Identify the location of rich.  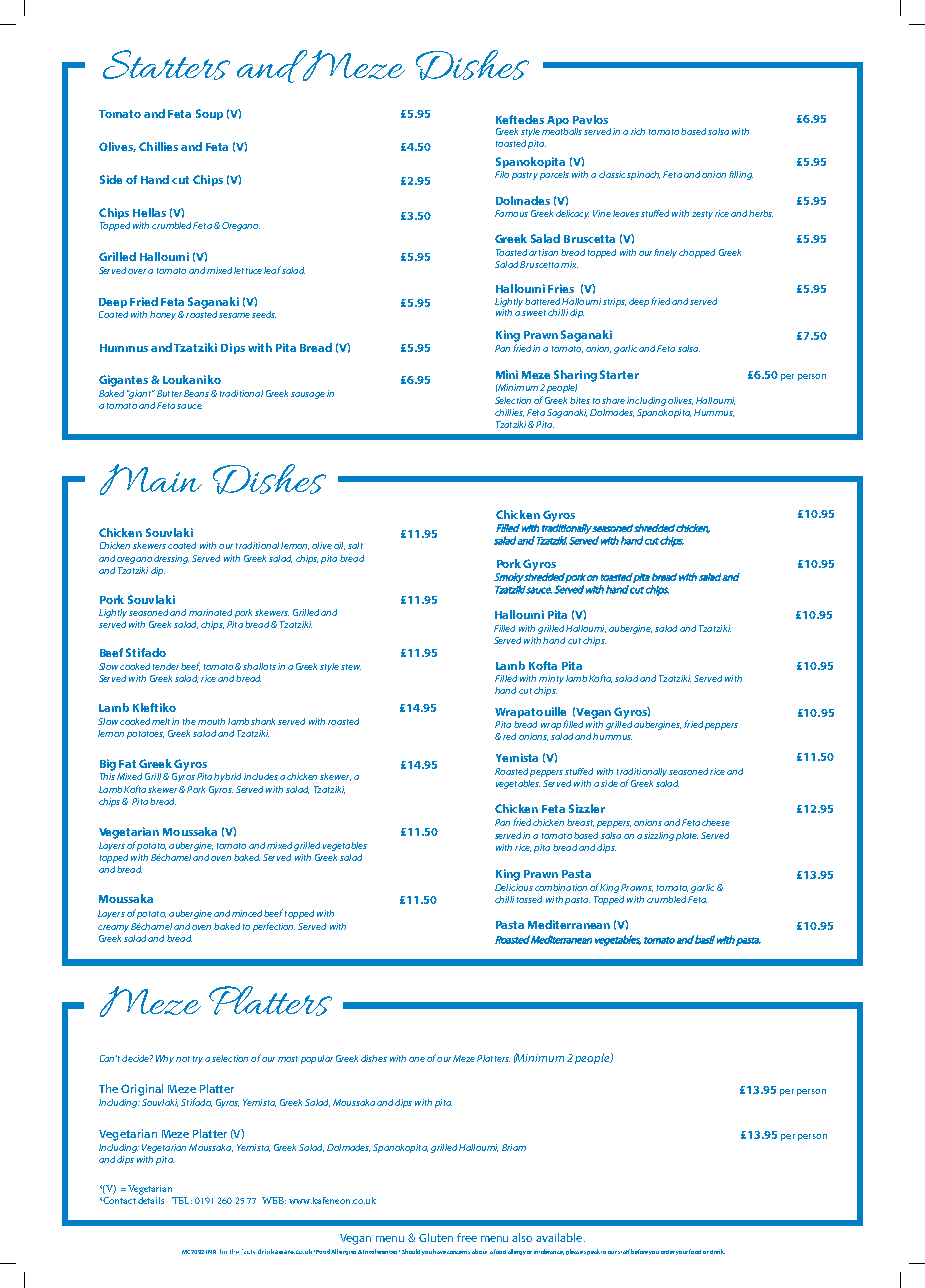
(638, 131).
